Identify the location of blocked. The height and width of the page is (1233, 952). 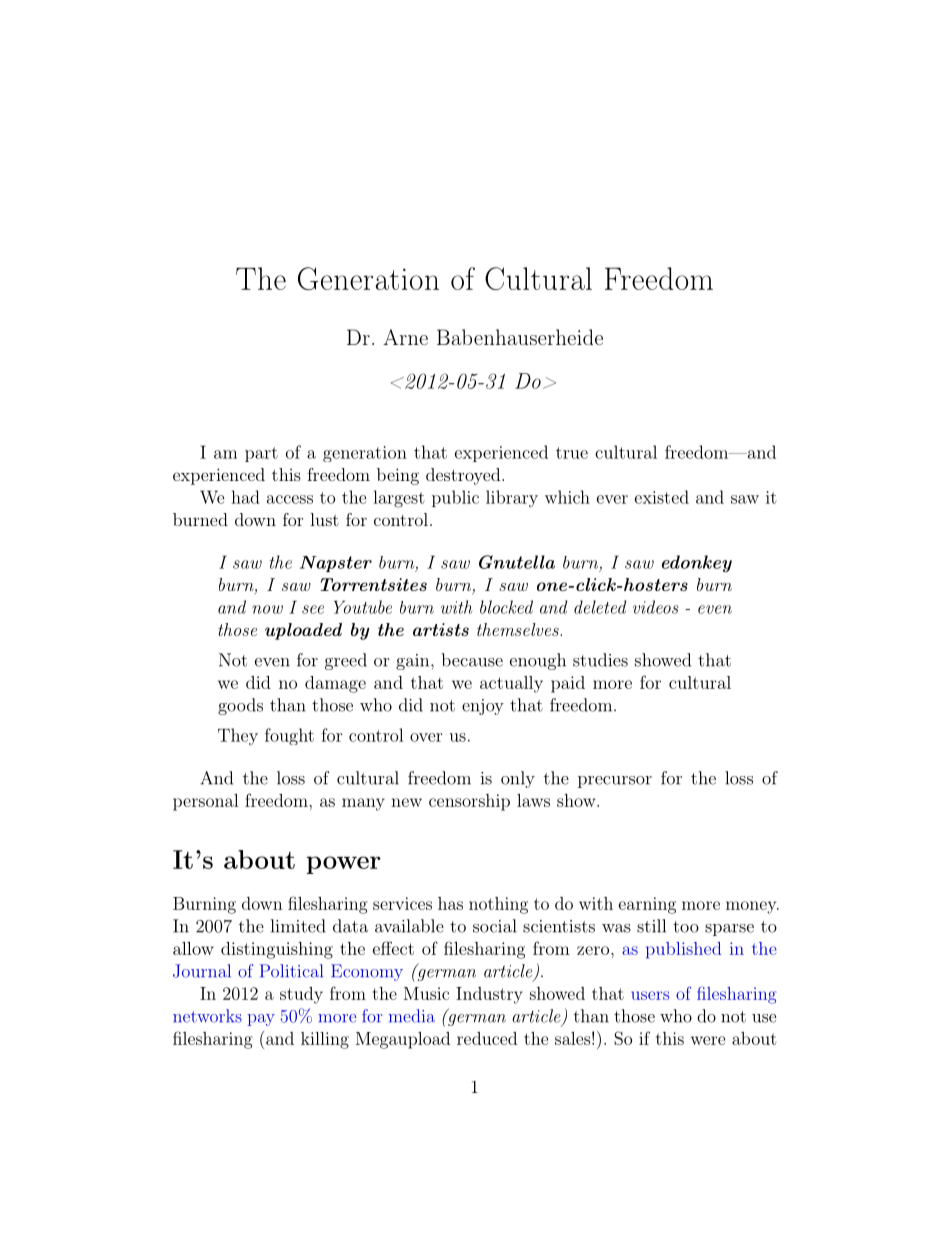
(506, 607).
